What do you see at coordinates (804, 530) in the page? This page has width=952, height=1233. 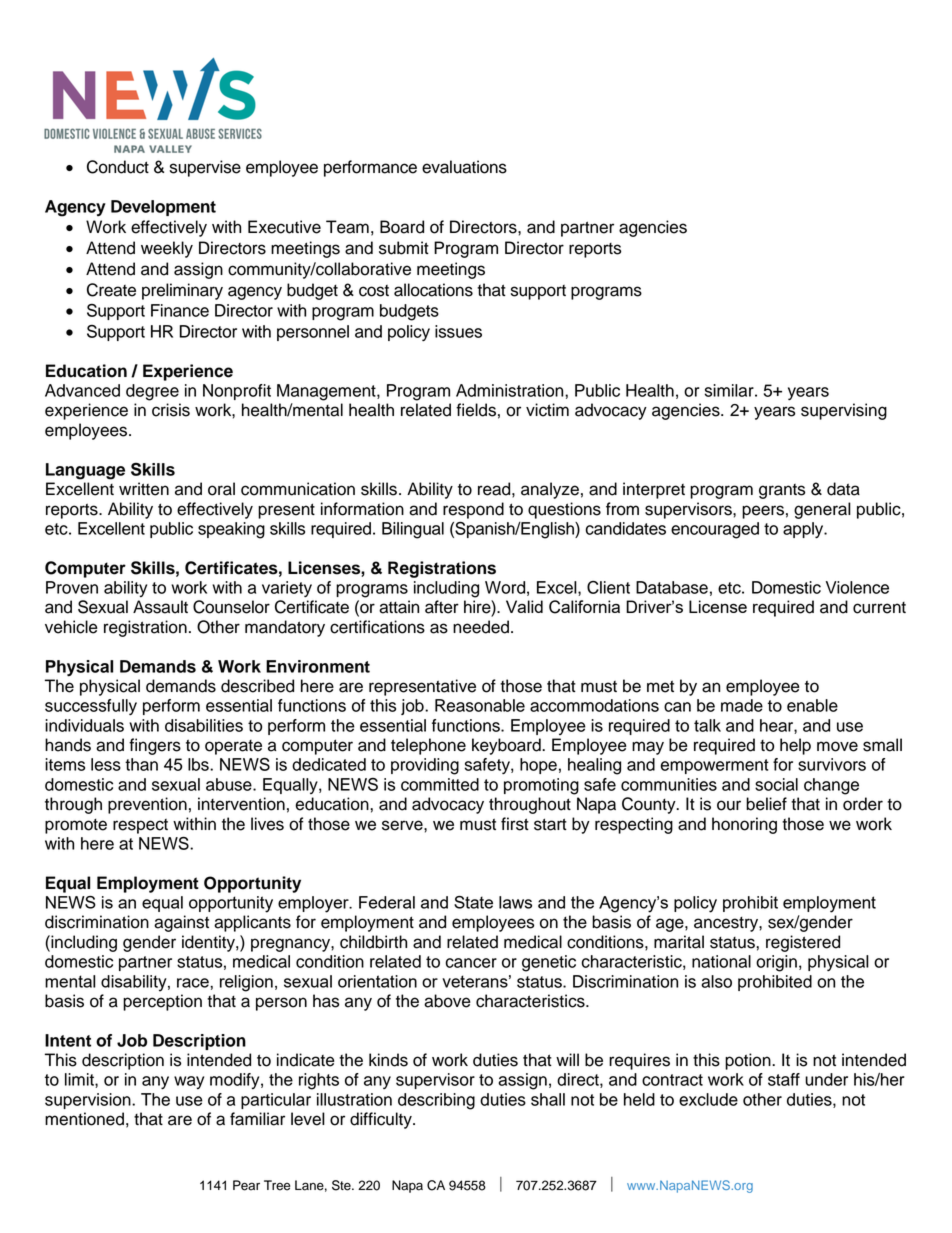 I see `apply` at bounding box center [804, 530].
